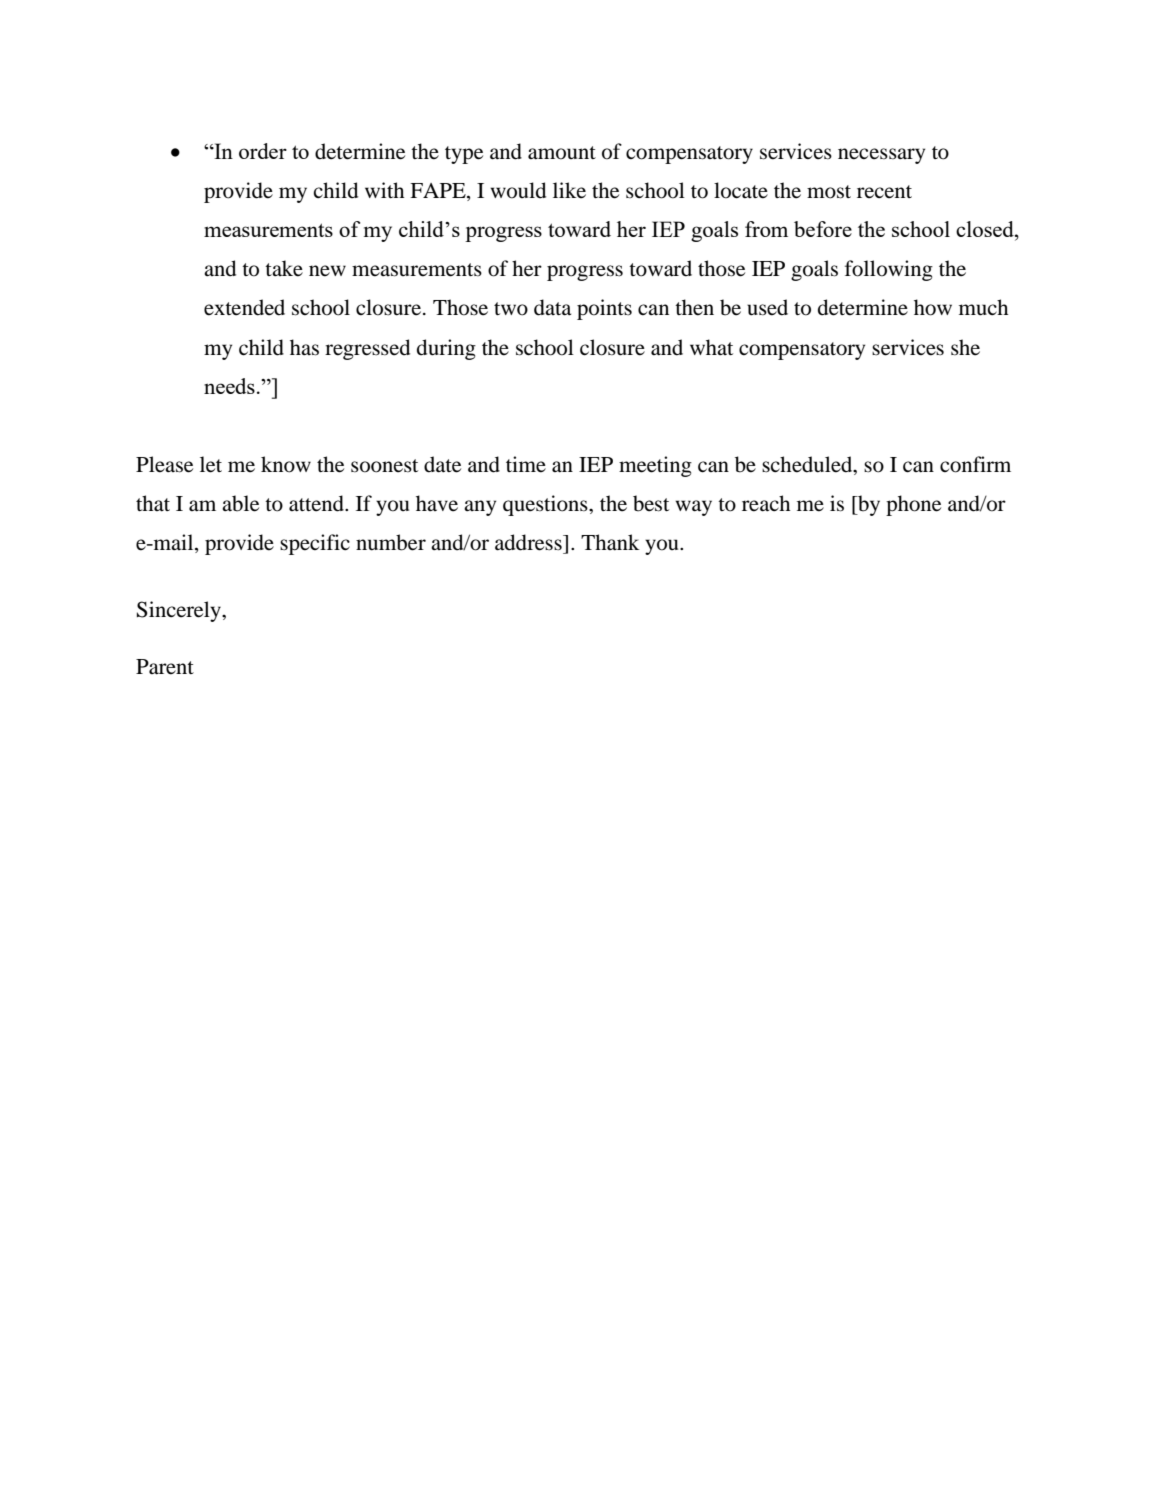 This screenshot has width=1156, height=1497. I want to click on amount, so click(562, 153).
